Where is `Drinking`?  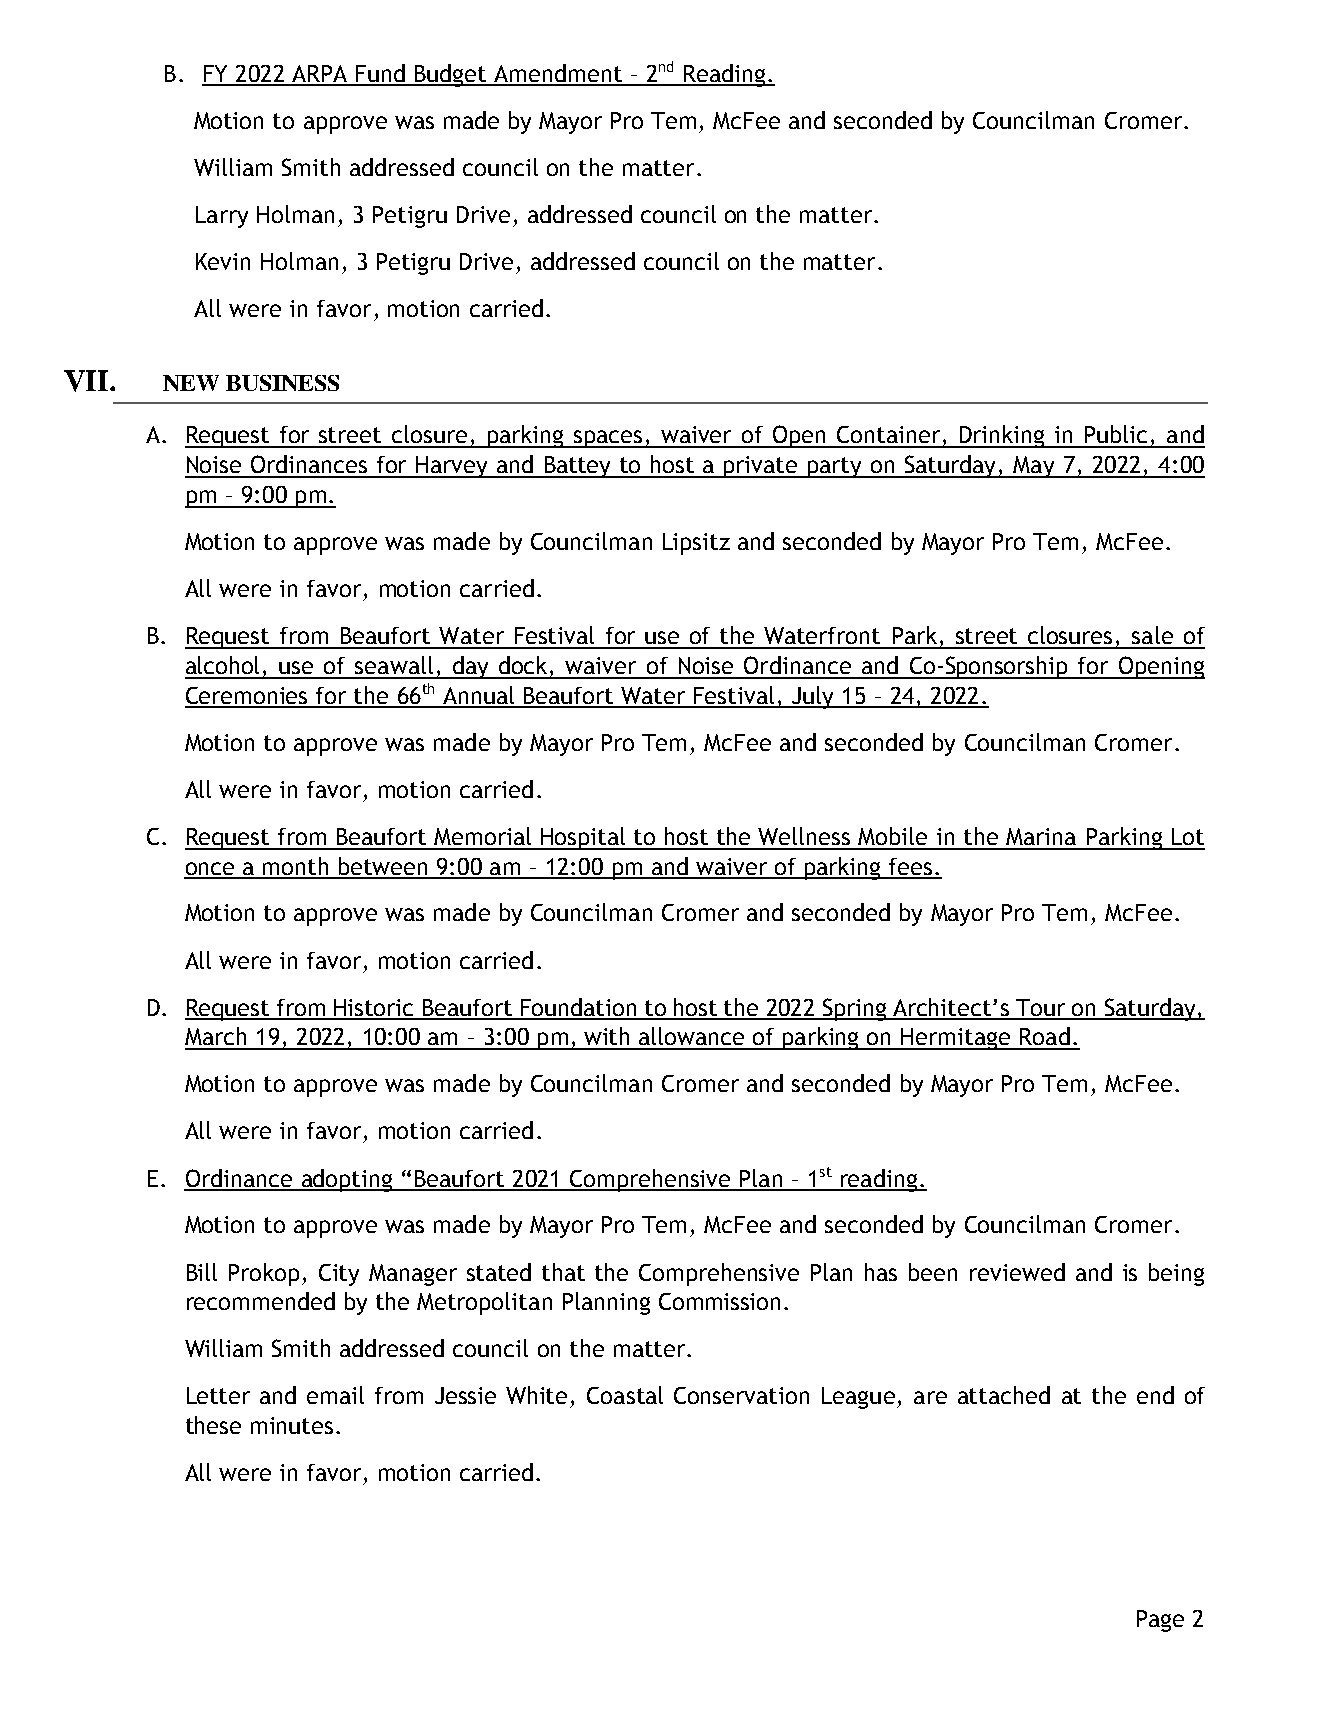
Drinking is located at coordinates (1002, 436).
